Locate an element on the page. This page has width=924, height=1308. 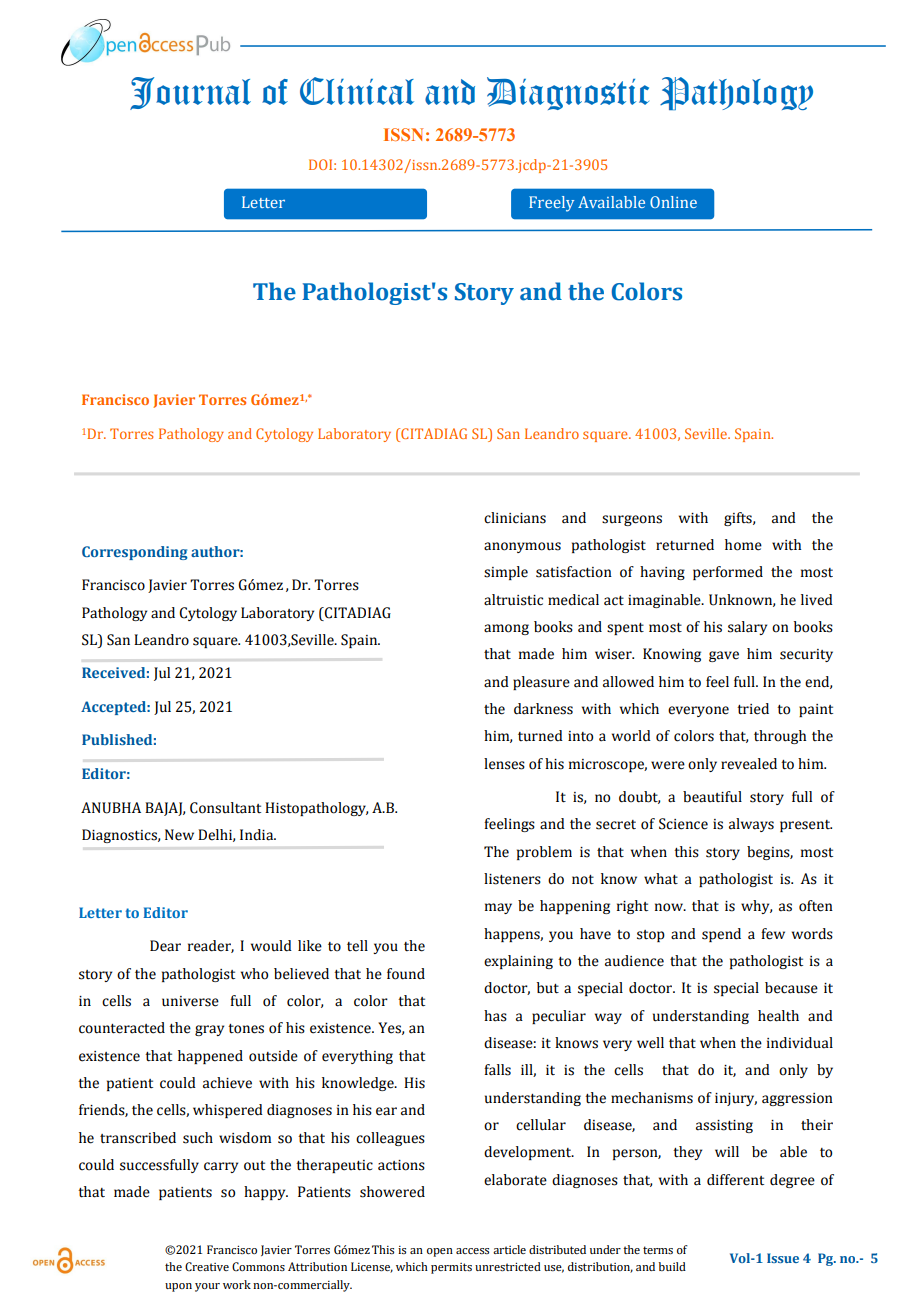
Online is located at coordinates (673, 202).
